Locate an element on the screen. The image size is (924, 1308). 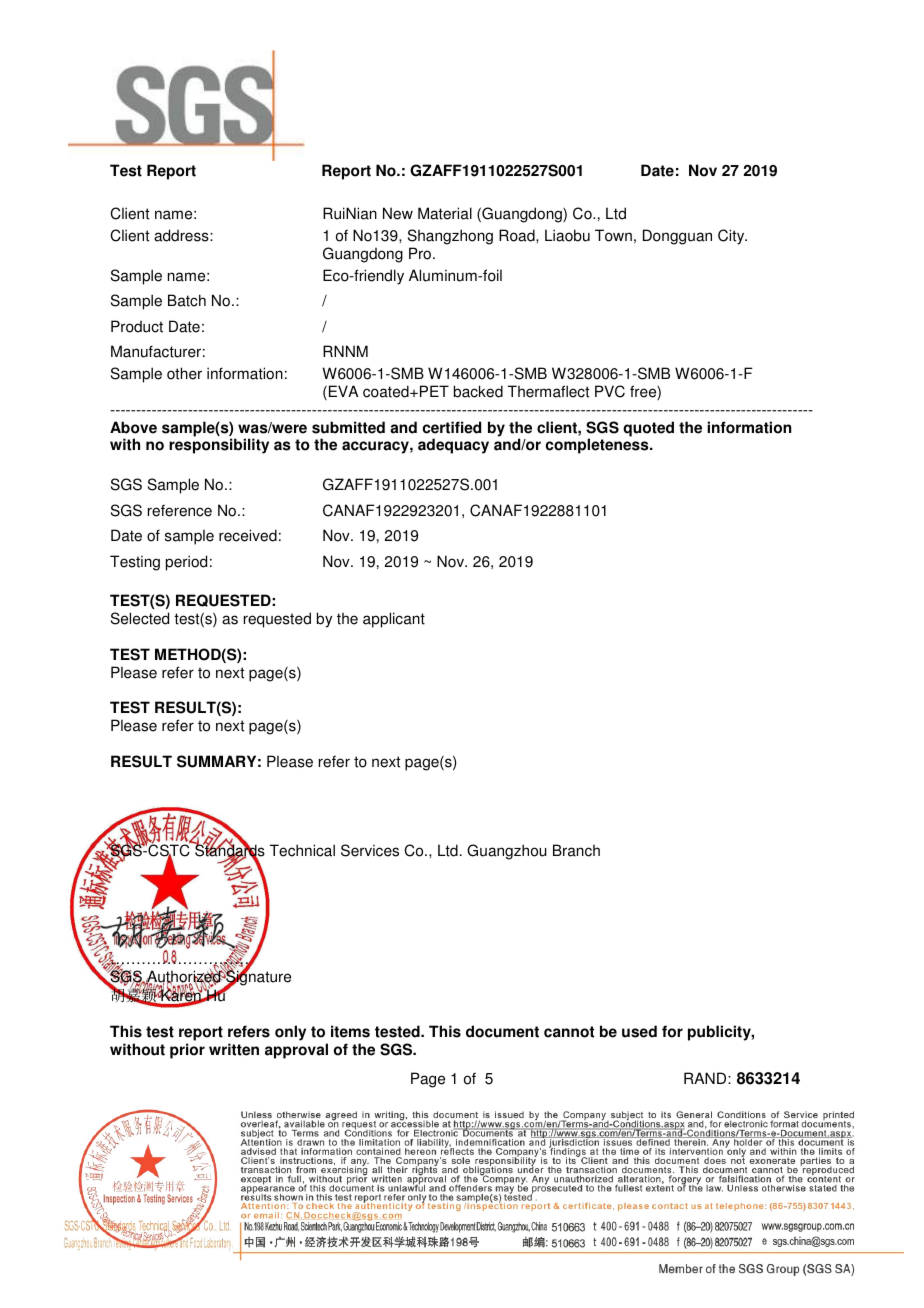
New is located at coordinates (398, 213).
